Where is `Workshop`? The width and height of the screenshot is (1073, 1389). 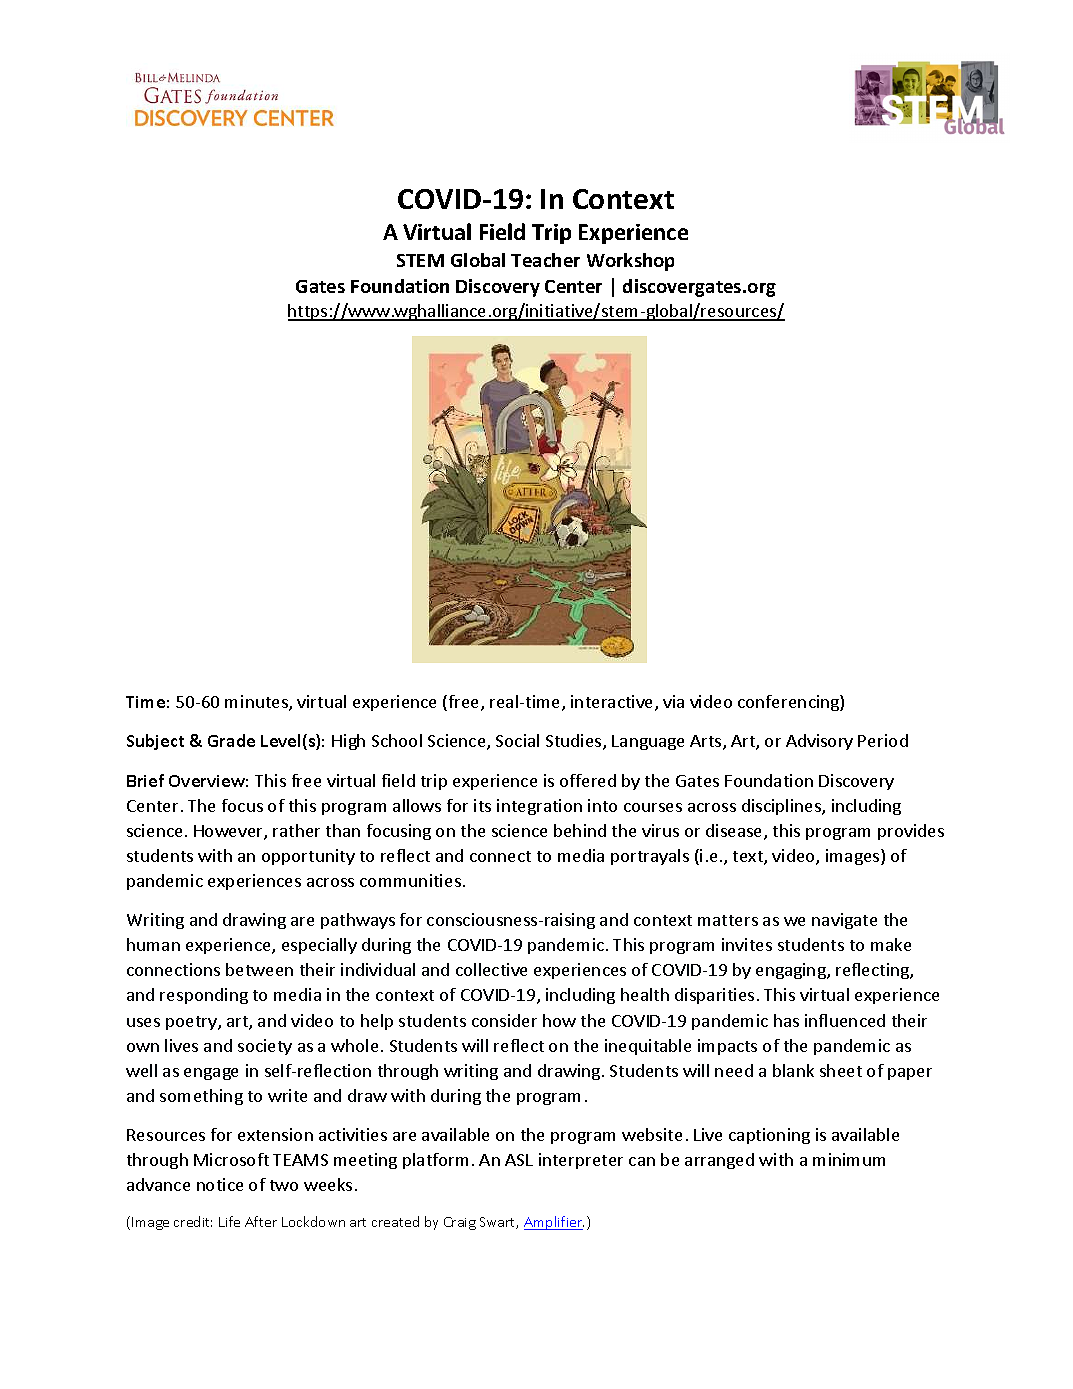
Workshop is located at coordinates (630, 262).
